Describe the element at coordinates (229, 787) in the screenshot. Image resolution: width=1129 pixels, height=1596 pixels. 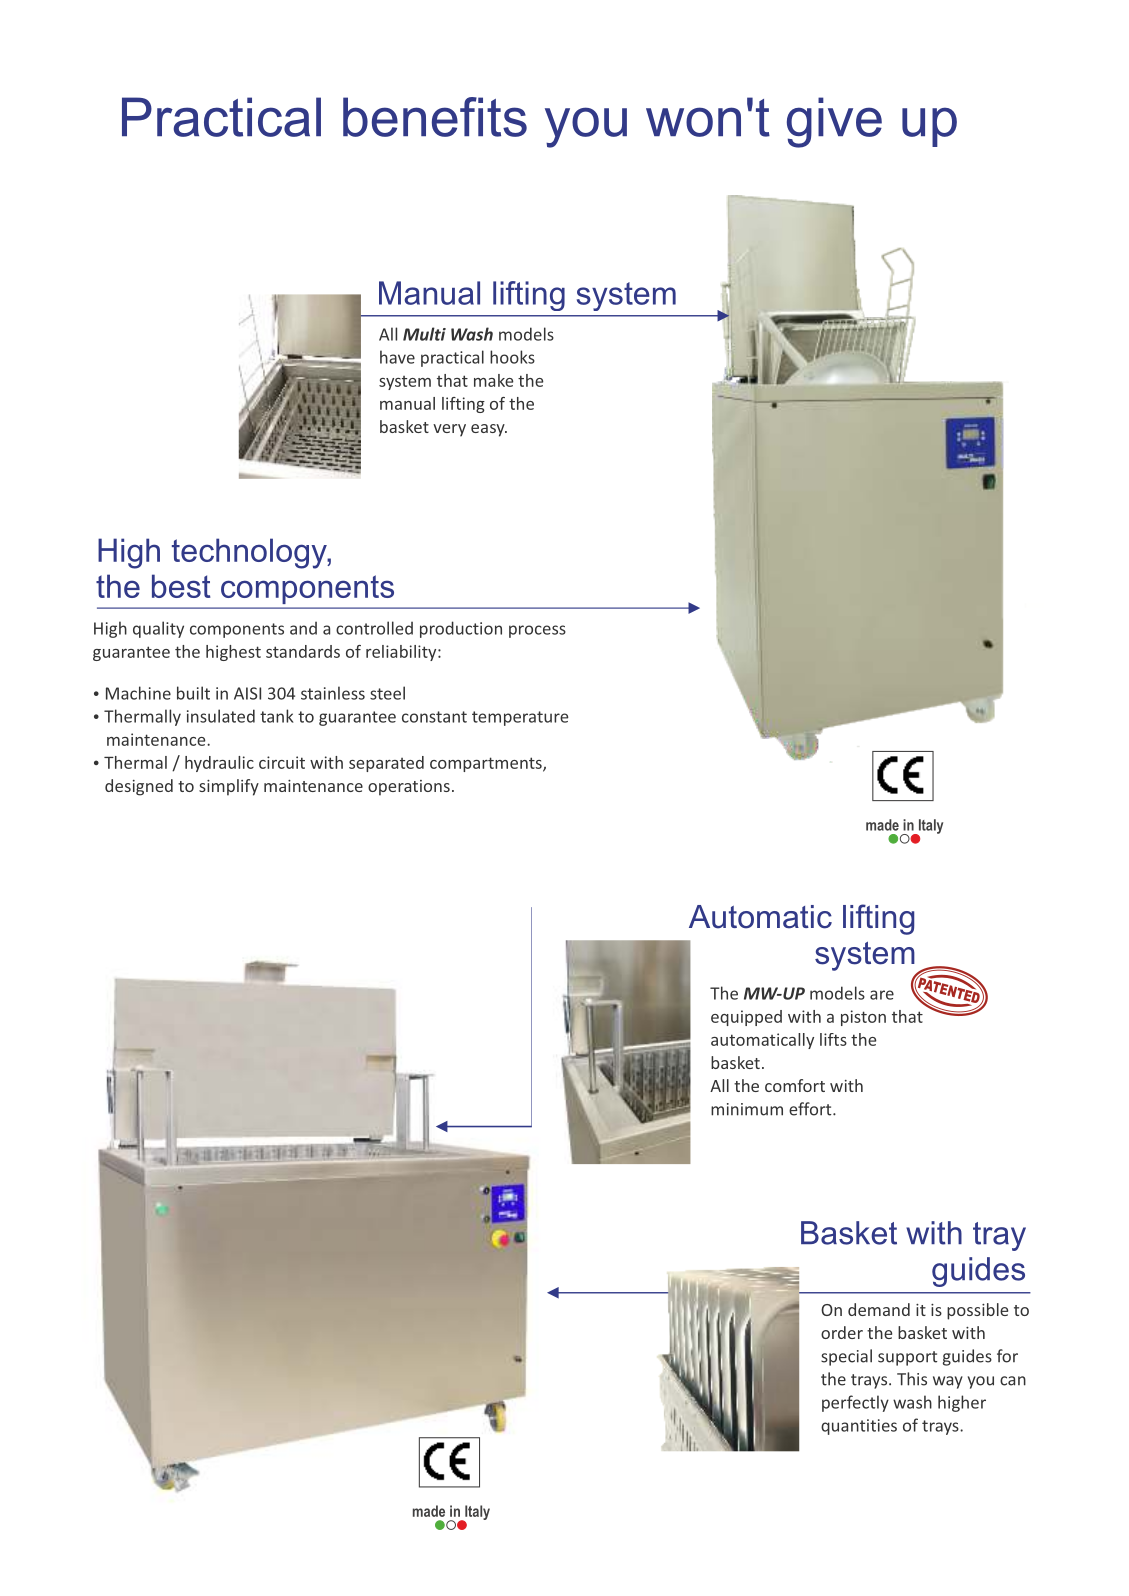
I see `simplify` at that location.
